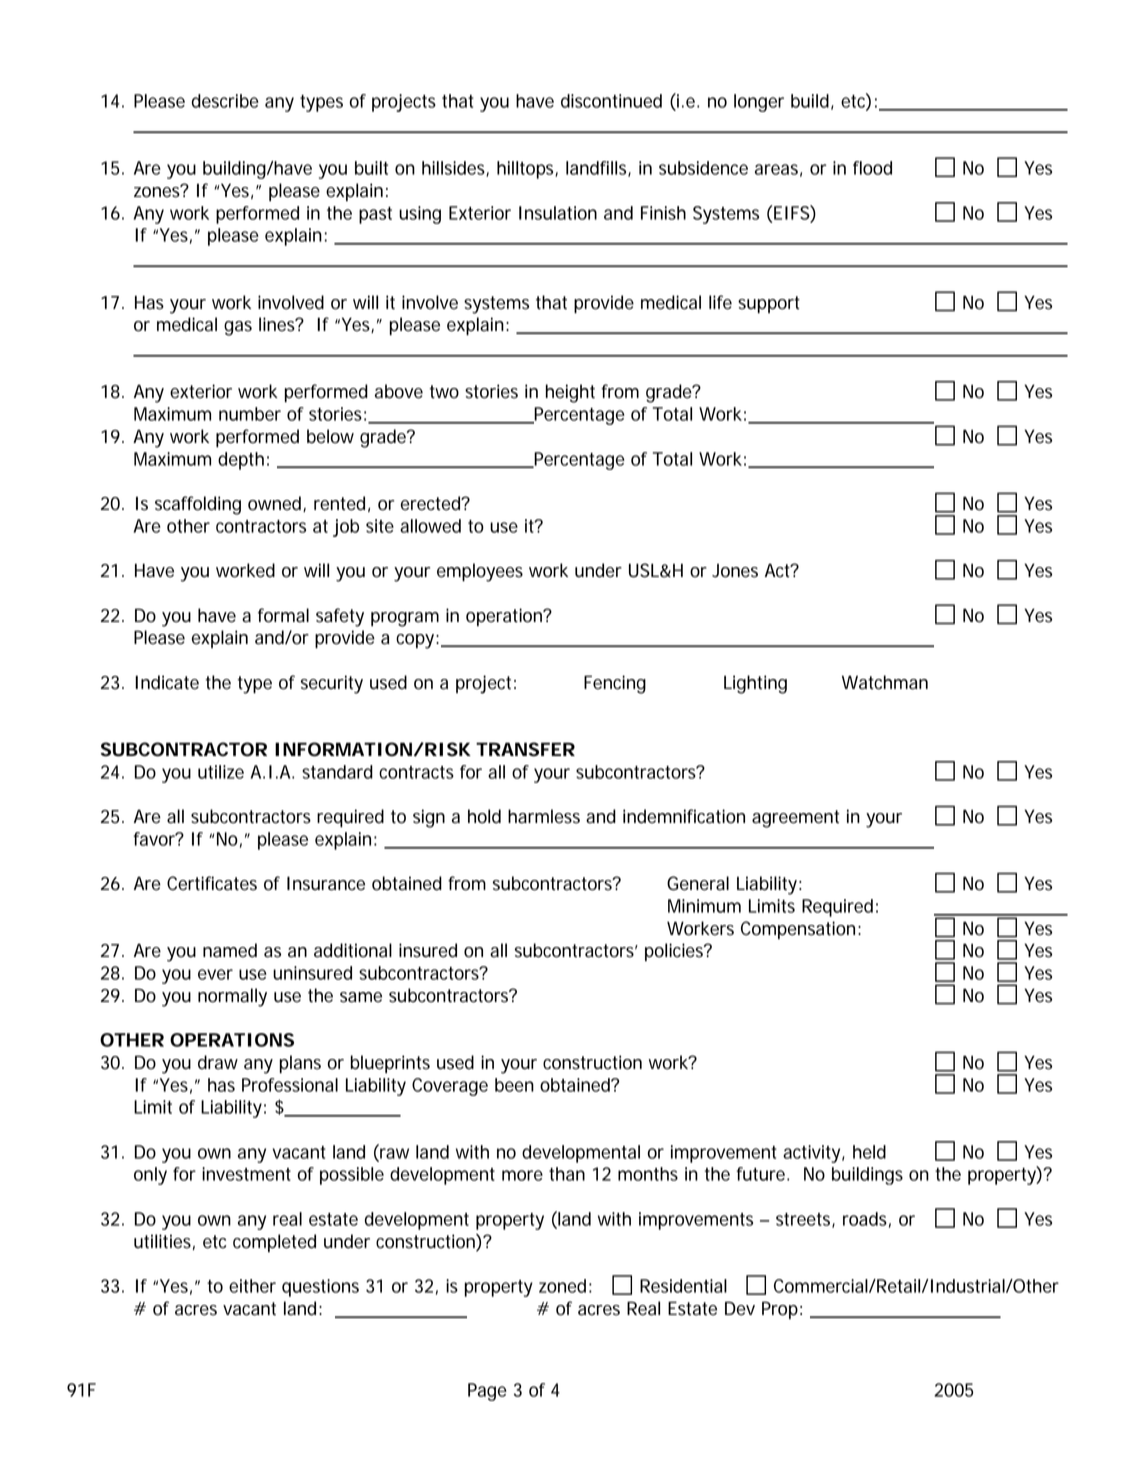  Describe the element at coordinates (735, 571) in the page. I see `Jones` at that location.
